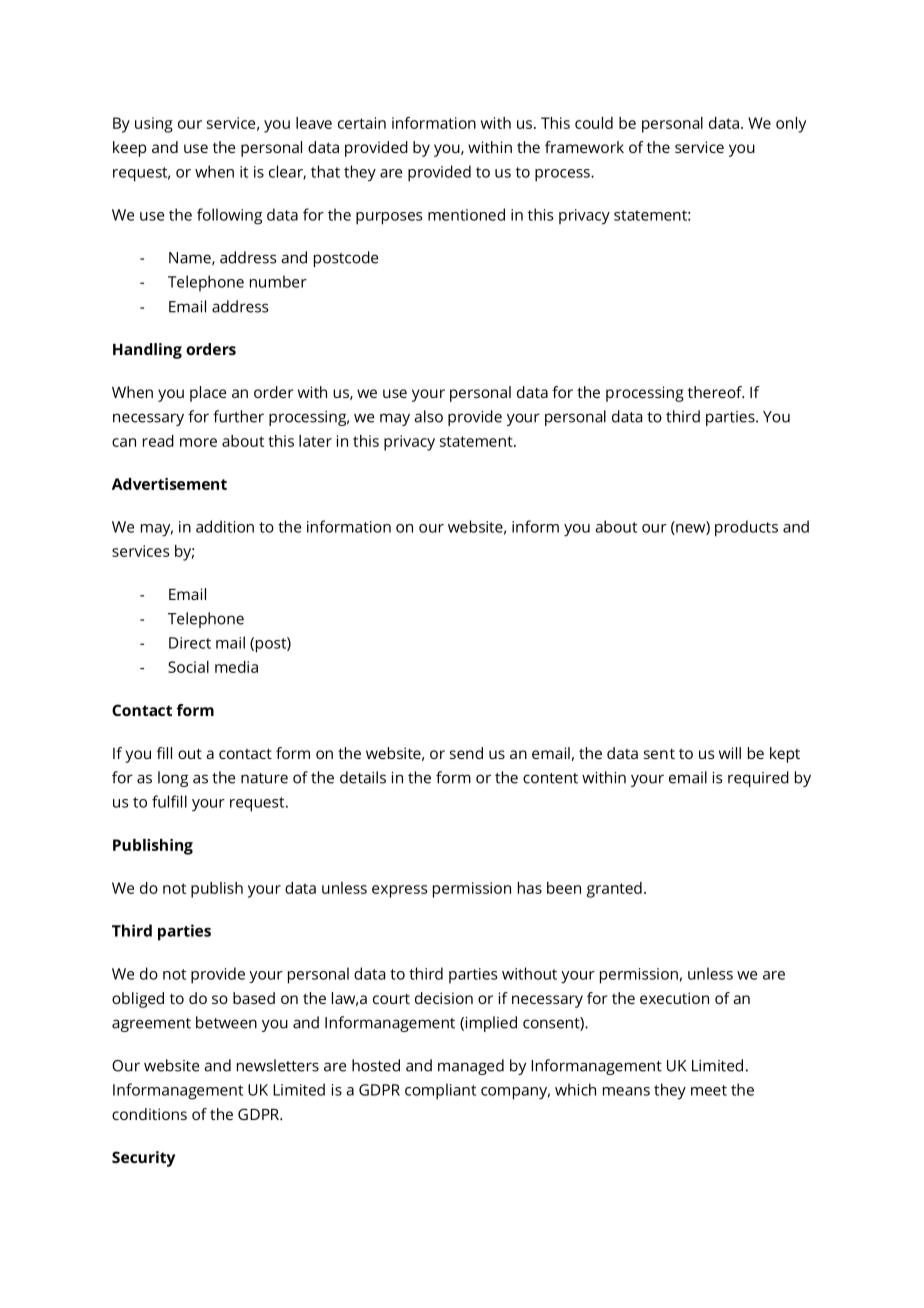 This screenshot has width=924, height=1308. I want to click on will, so click(730, 753).
